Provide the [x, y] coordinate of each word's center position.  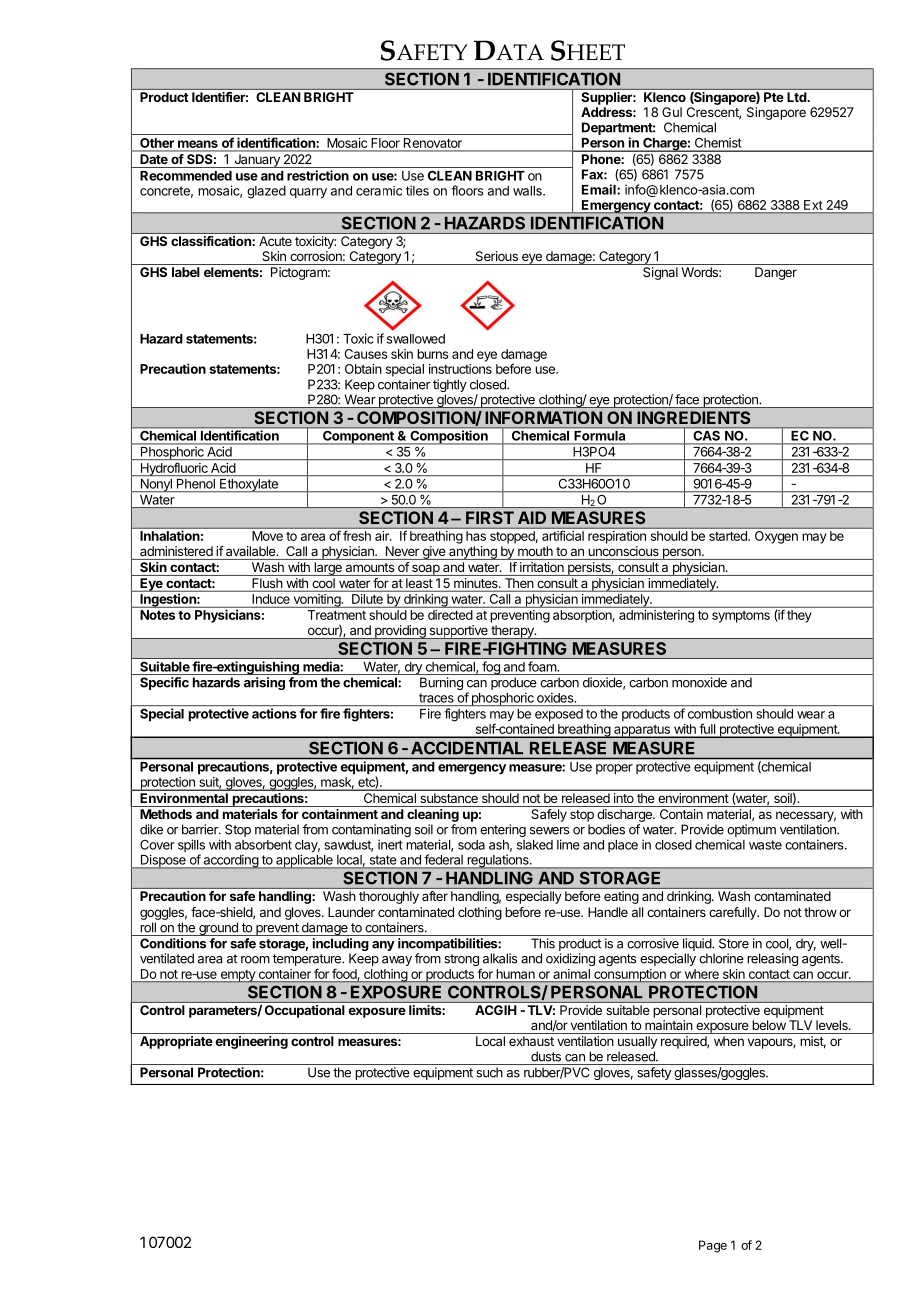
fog [491, 668]
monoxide [699, 682]
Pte [773, 97]
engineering [251, 1042]
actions [274, 713]
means [198, 144]
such [489, 1072]
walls [528, 191]
